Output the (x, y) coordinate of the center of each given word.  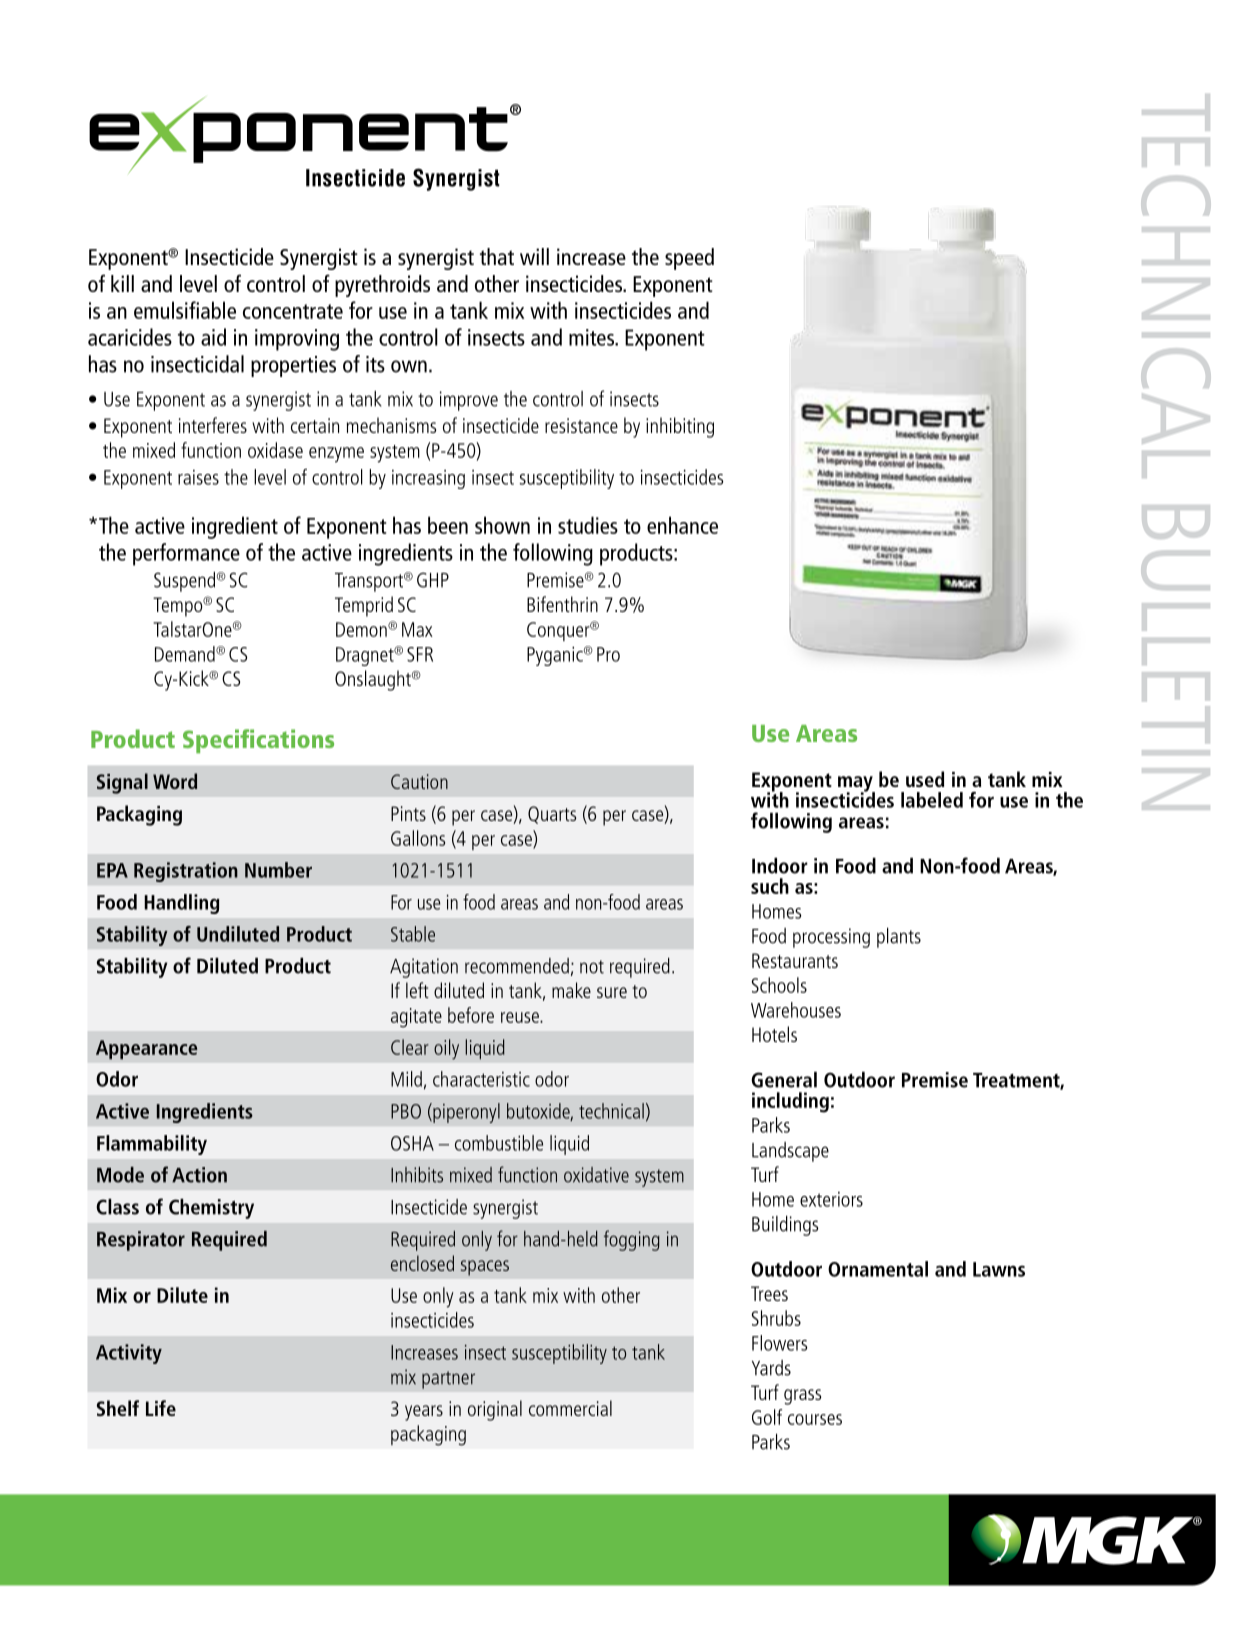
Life (161, 1408)
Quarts (552, 815)
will (534, 256)
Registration (186, 872)
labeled (932, 800)
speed (689, 259)
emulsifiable (185, 310)
